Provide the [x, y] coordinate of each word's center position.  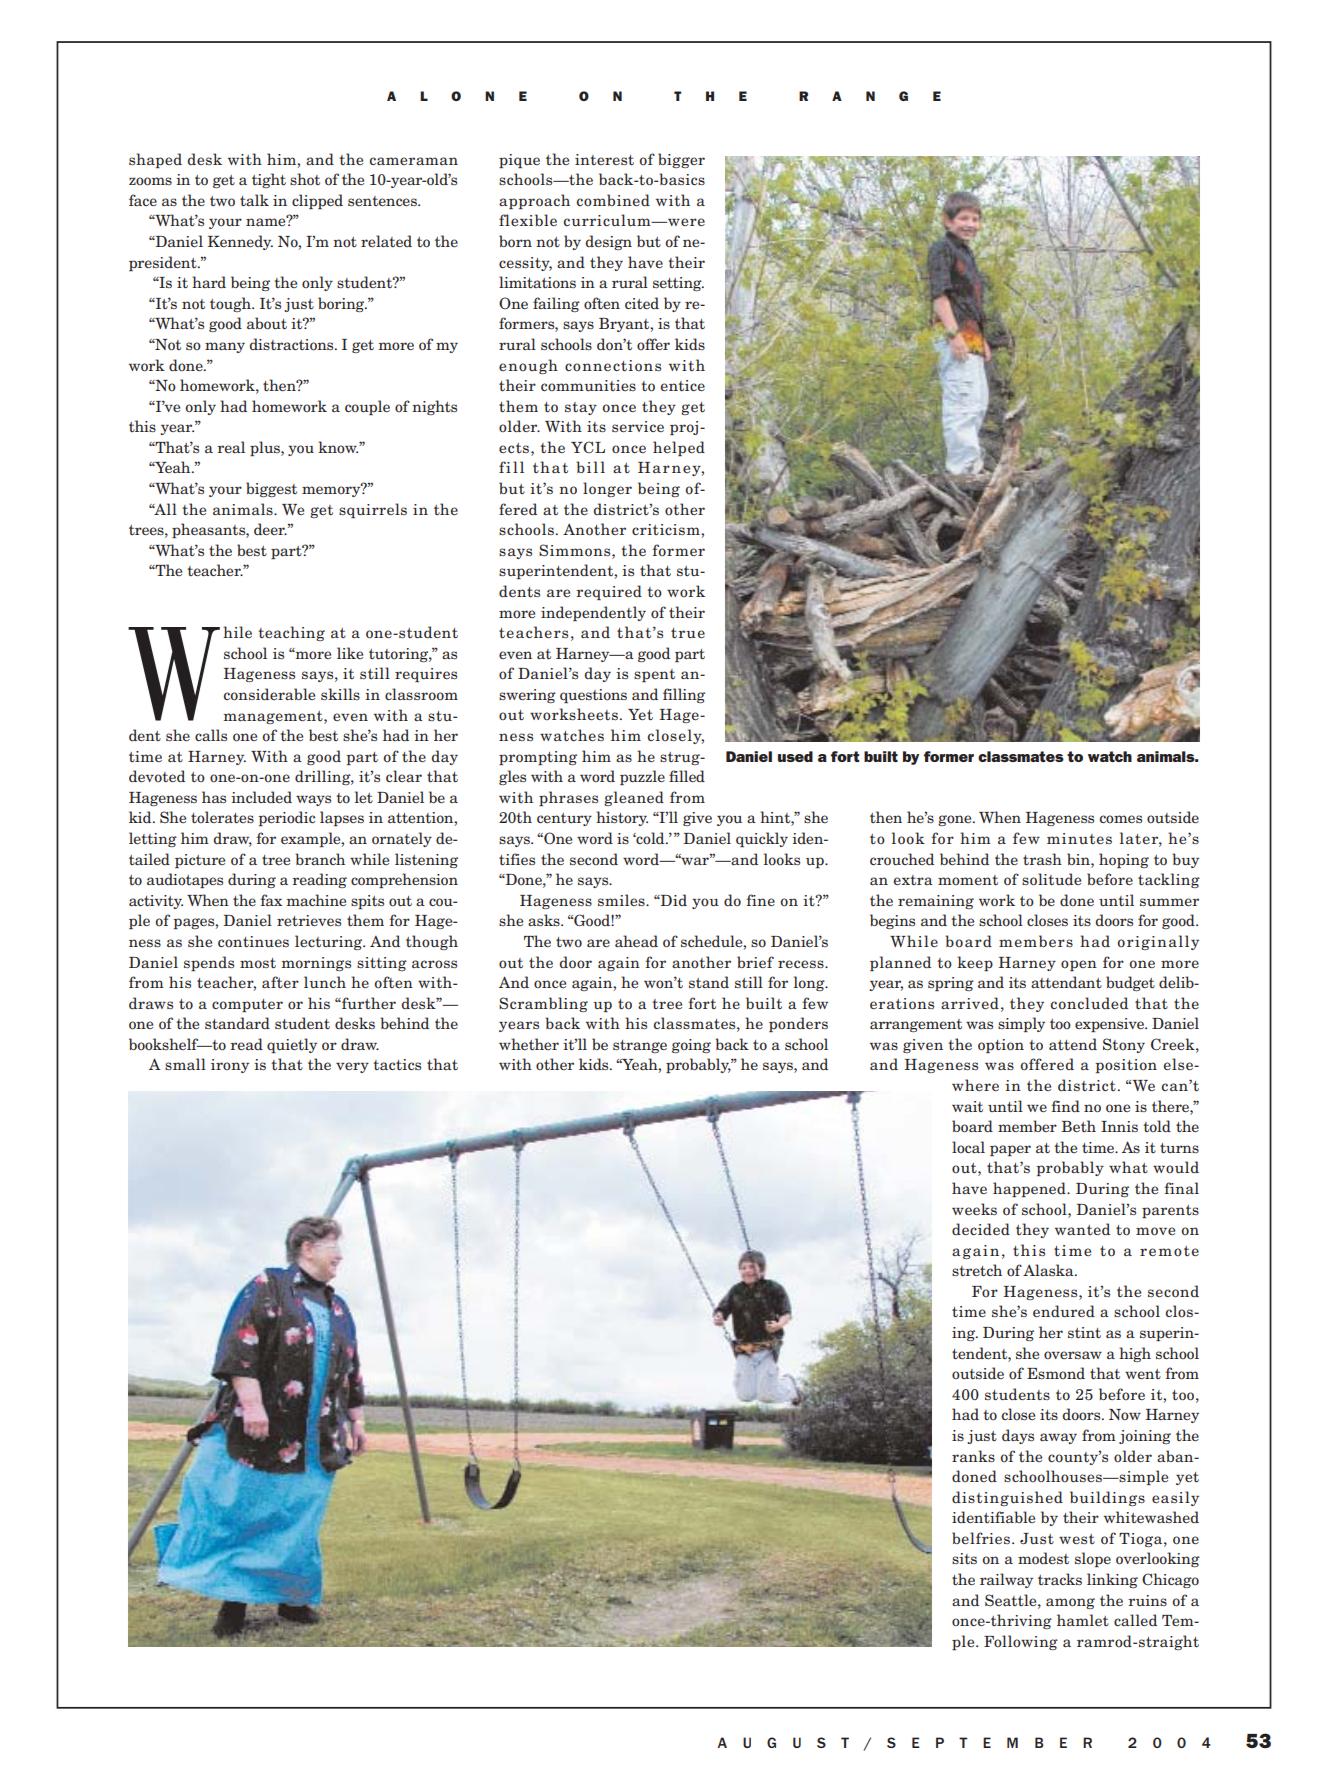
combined [613, 200]
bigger [681, 160]
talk [254, 200]
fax [271, 900]
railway [1006, 1580]
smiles [622, 900]
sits [964, 1558]
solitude [1051, 879]
